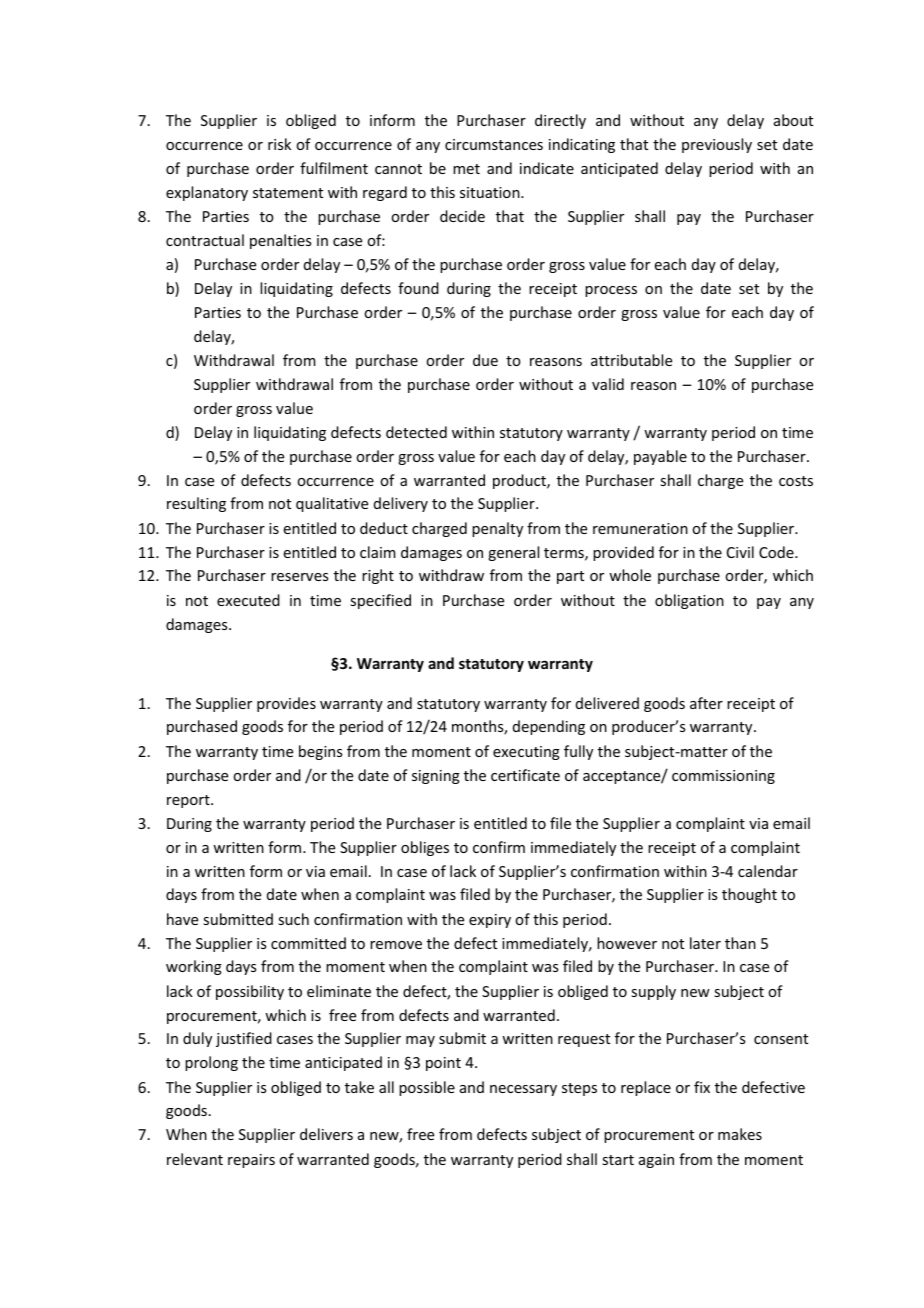 The width and height of the page is (924, 1308). What do you see at coordinates (251, 1161) in the page?
I see `repairs` at bounding box center [251, 1161].
